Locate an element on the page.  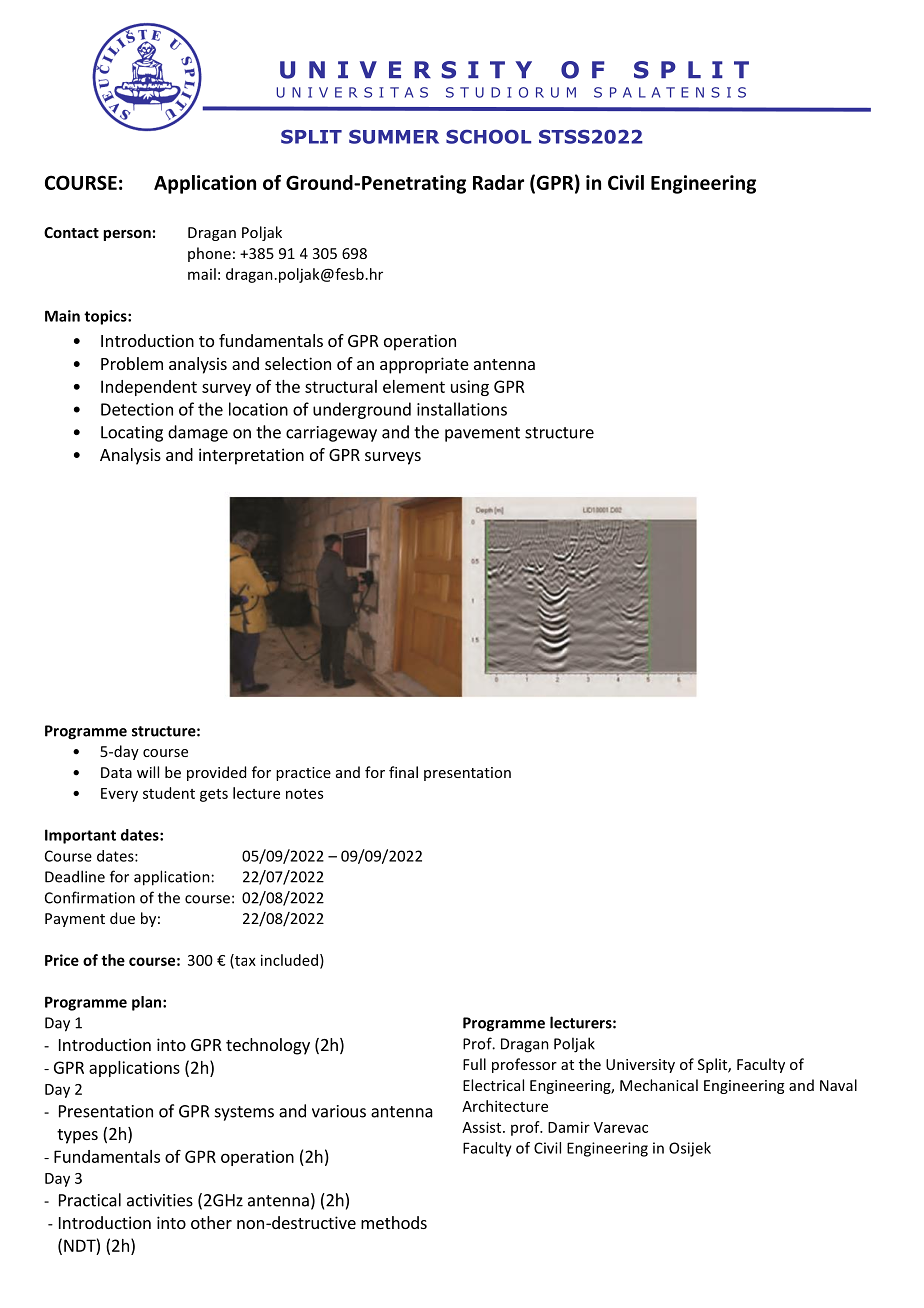
final is located at coordinates (403, 772).
